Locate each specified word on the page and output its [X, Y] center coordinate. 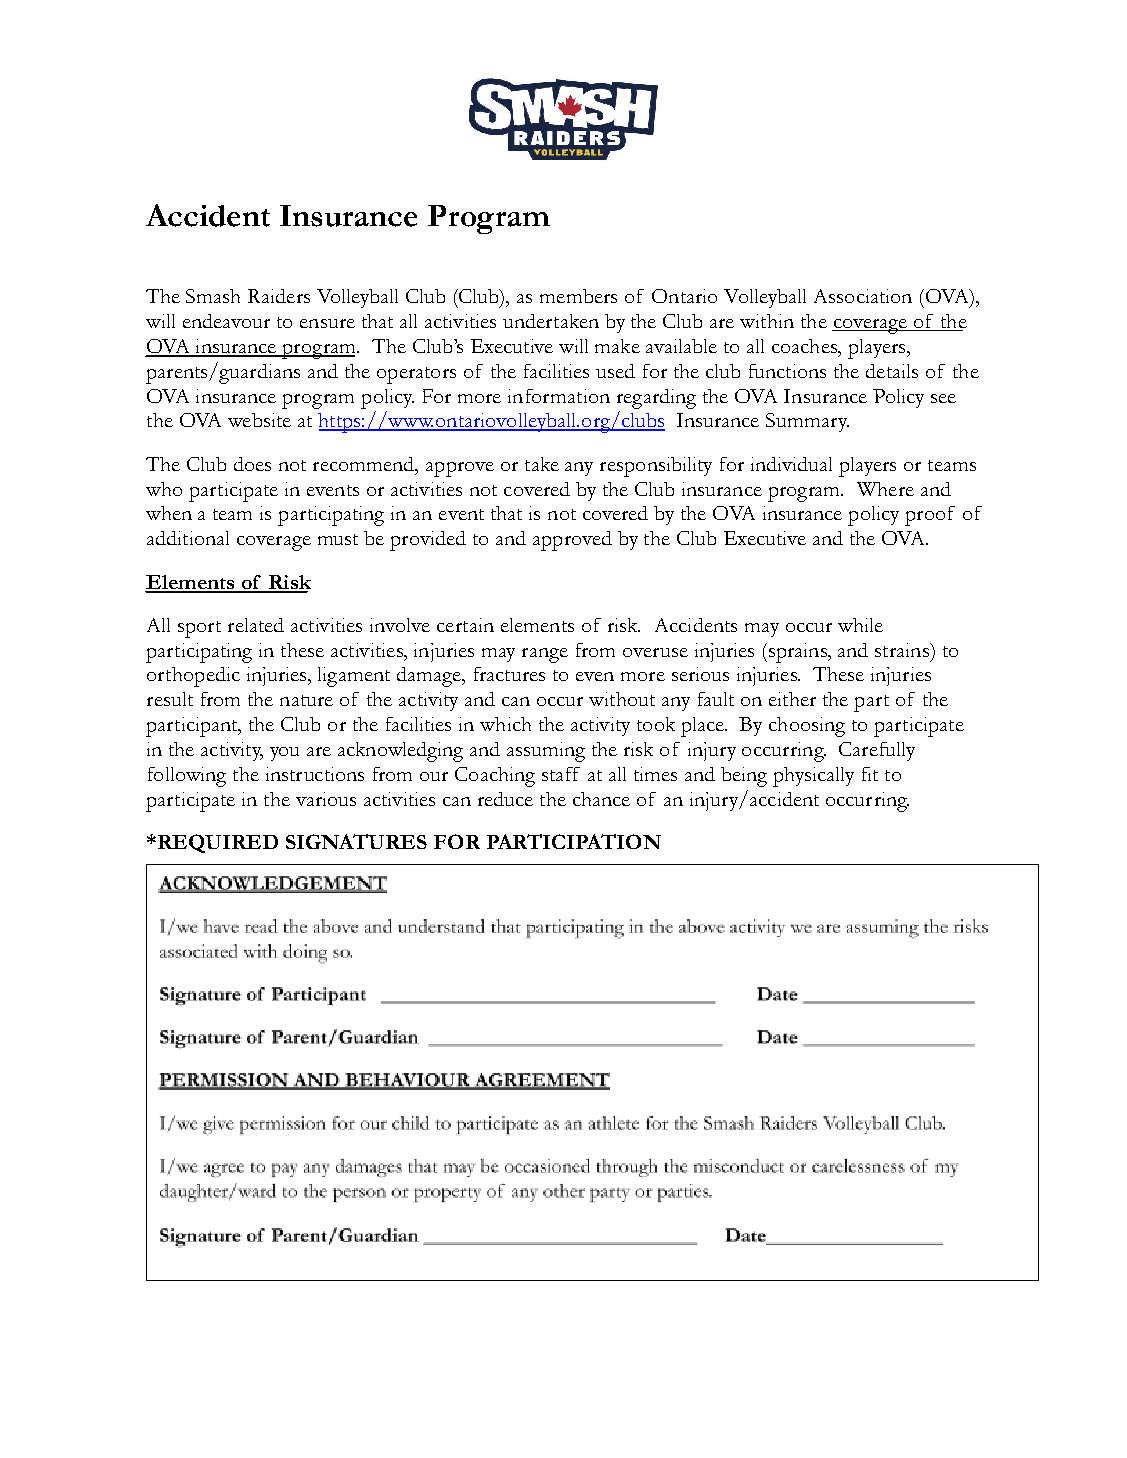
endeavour [226, 321]
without [622, 699]
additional [188, 538]
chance [601, 799]
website [259, 420]
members [578, 296]
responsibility [656, 467]
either [792, 699]
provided [428, 541]
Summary [807, 422]
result [170, 699]
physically [813, 777]
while [860, 625]
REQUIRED [216, 843]
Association [863, 296]
